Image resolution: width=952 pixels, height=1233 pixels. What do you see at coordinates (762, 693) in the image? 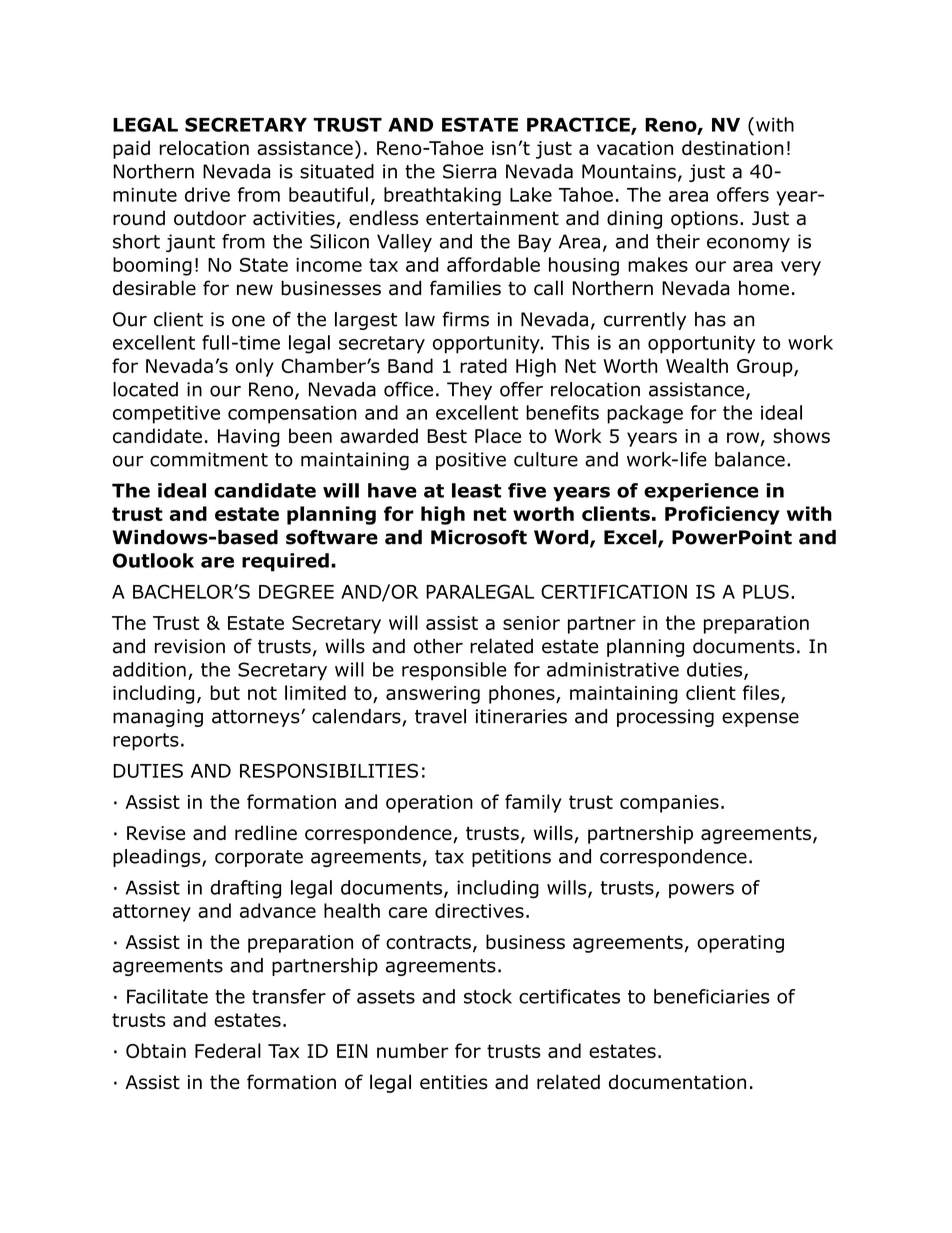
I see `files` at bounding box center [762, 693].
